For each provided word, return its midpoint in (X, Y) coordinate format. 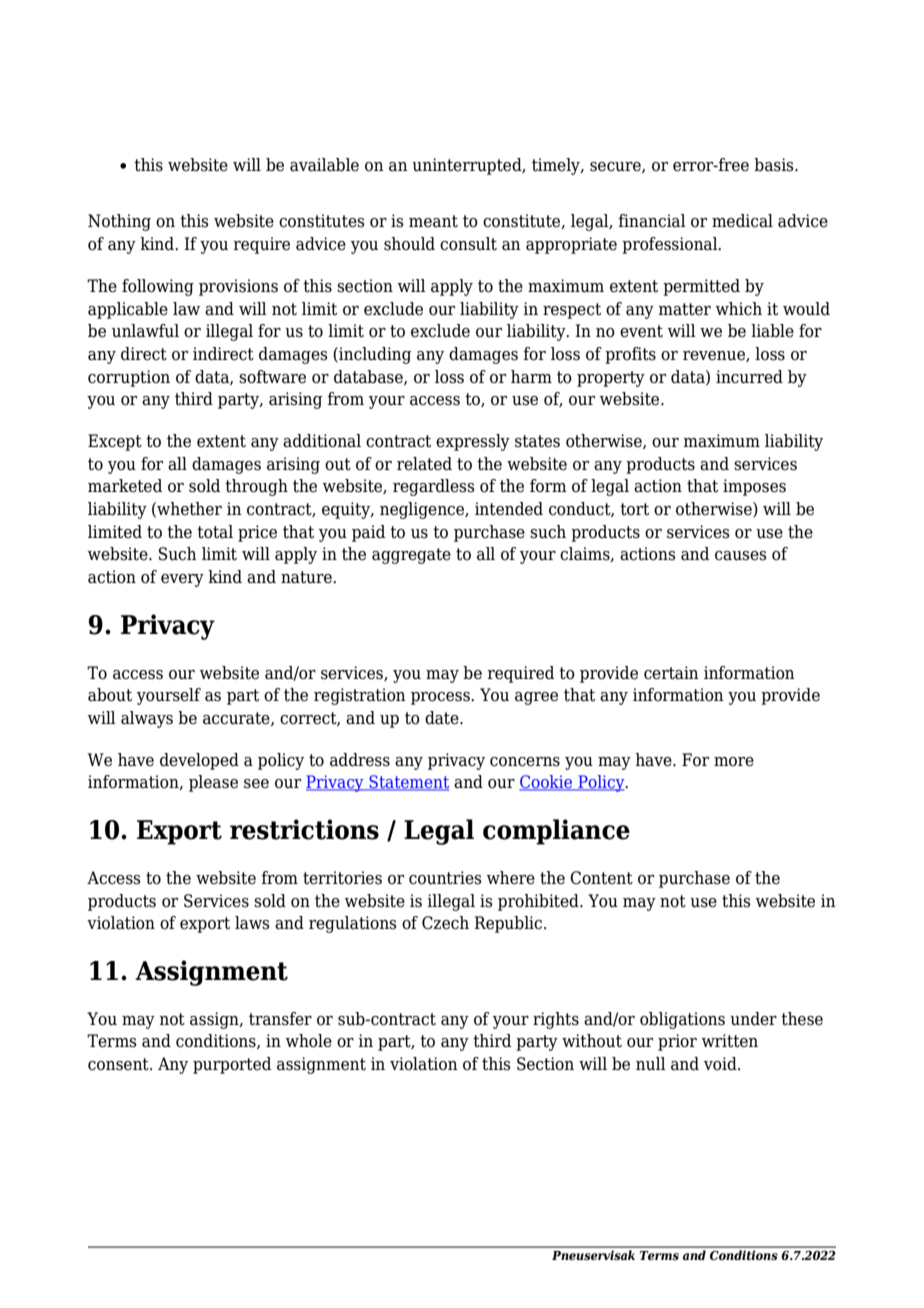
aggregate (411, 556)
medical (742, 221)
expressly (473, 442)
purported (232, 1065)
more (734, 762)
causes (741, 556)
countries (445, 878)
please (213, 783)
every (182, 580)
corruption (129, 378)
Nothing (119, 222)
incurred (749, 377)
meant (433, 221)
